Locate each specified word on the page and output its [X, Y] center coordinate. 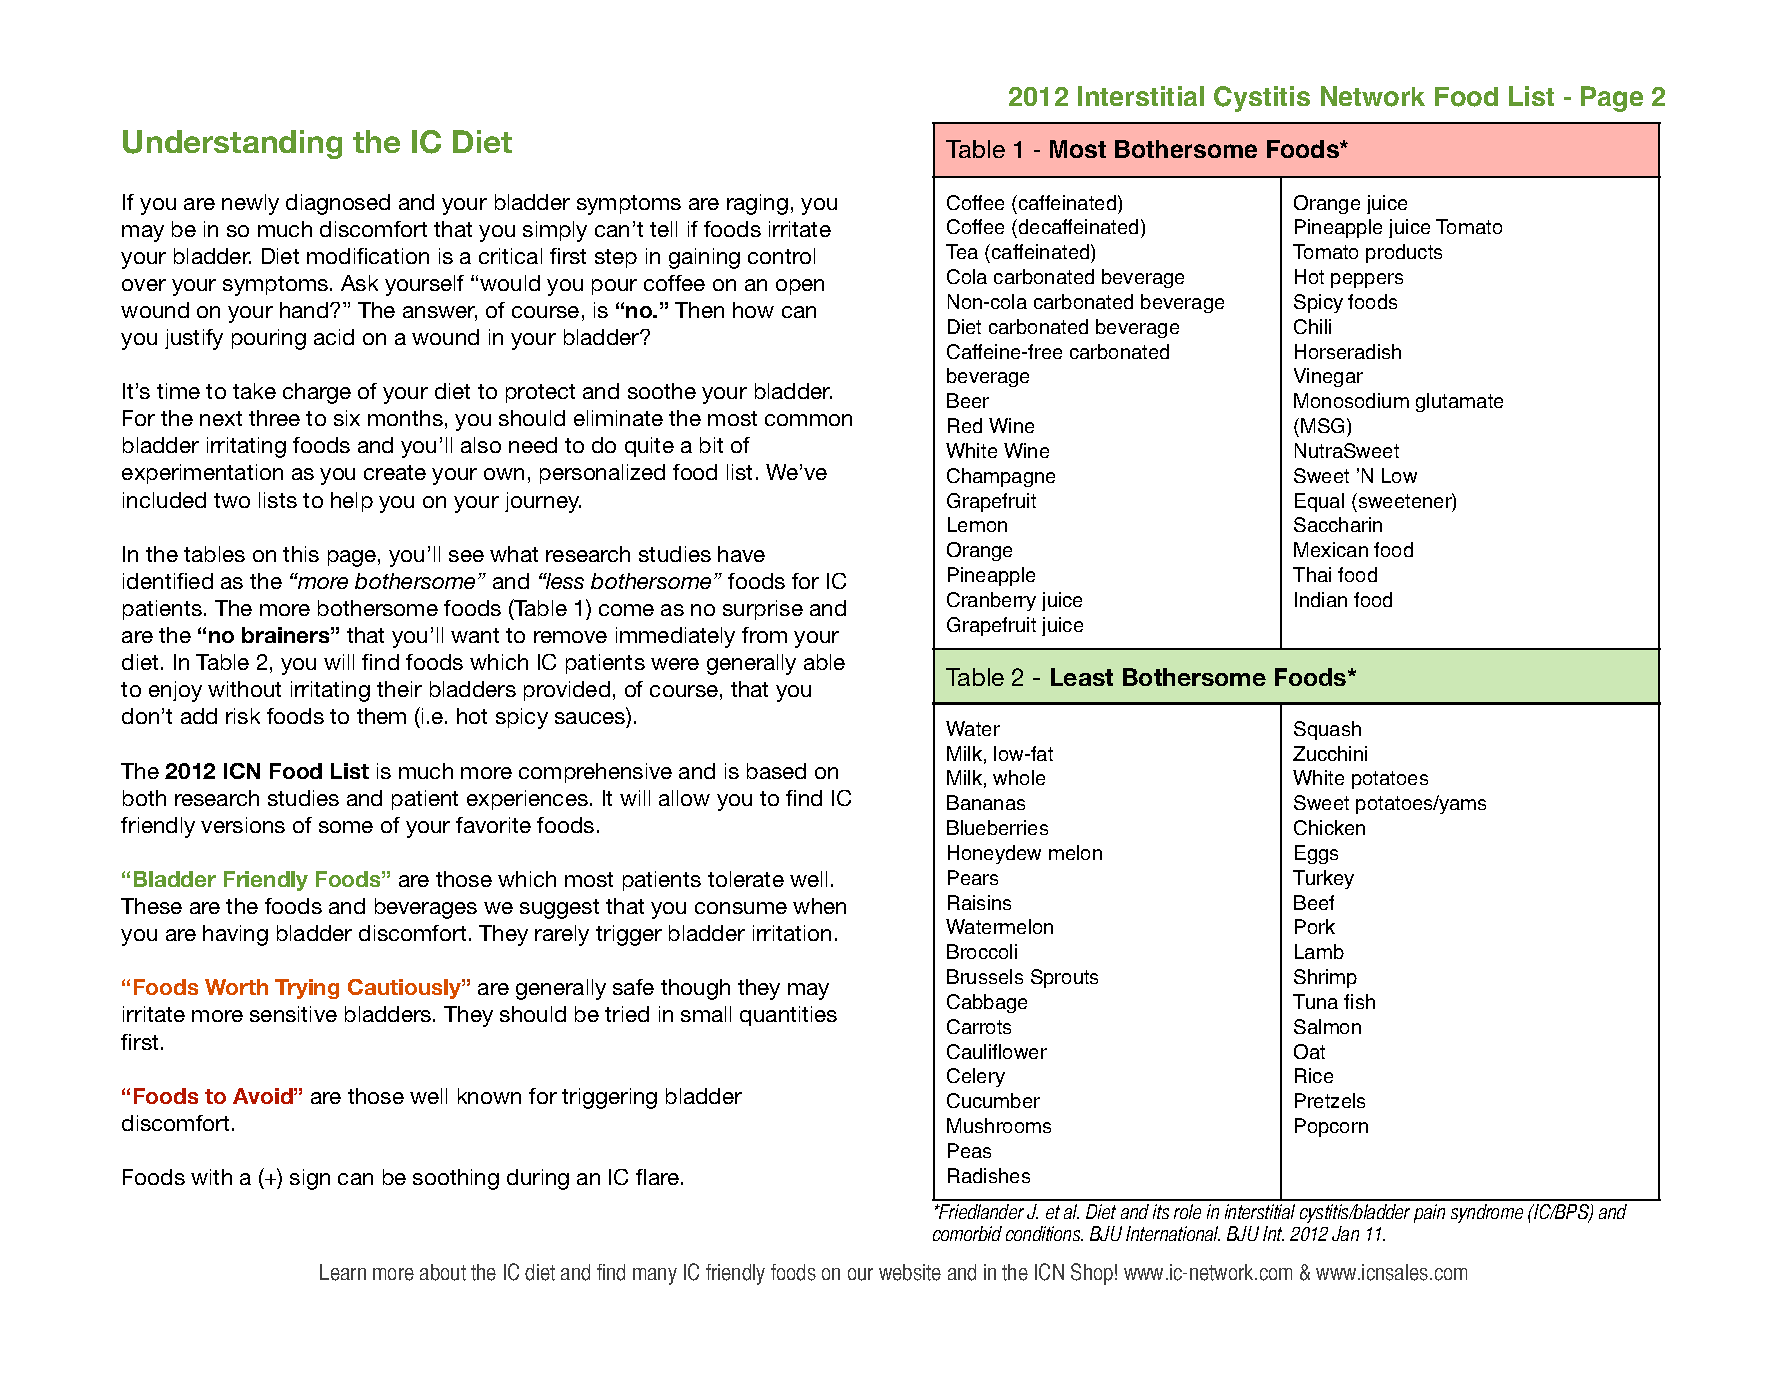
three [274, 418]
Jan [1345, 1233]
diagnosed [338, 204]
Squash [1327, 730]
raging [757, 204]
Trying [307, 989]
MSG [1324, 425]
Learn [343, 1272]
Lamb [1319, 951]
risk [243, 716]
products [1404, 253]
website [910, 1272]
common [808, 420]
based [776, 771]
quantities [788, 1016]
